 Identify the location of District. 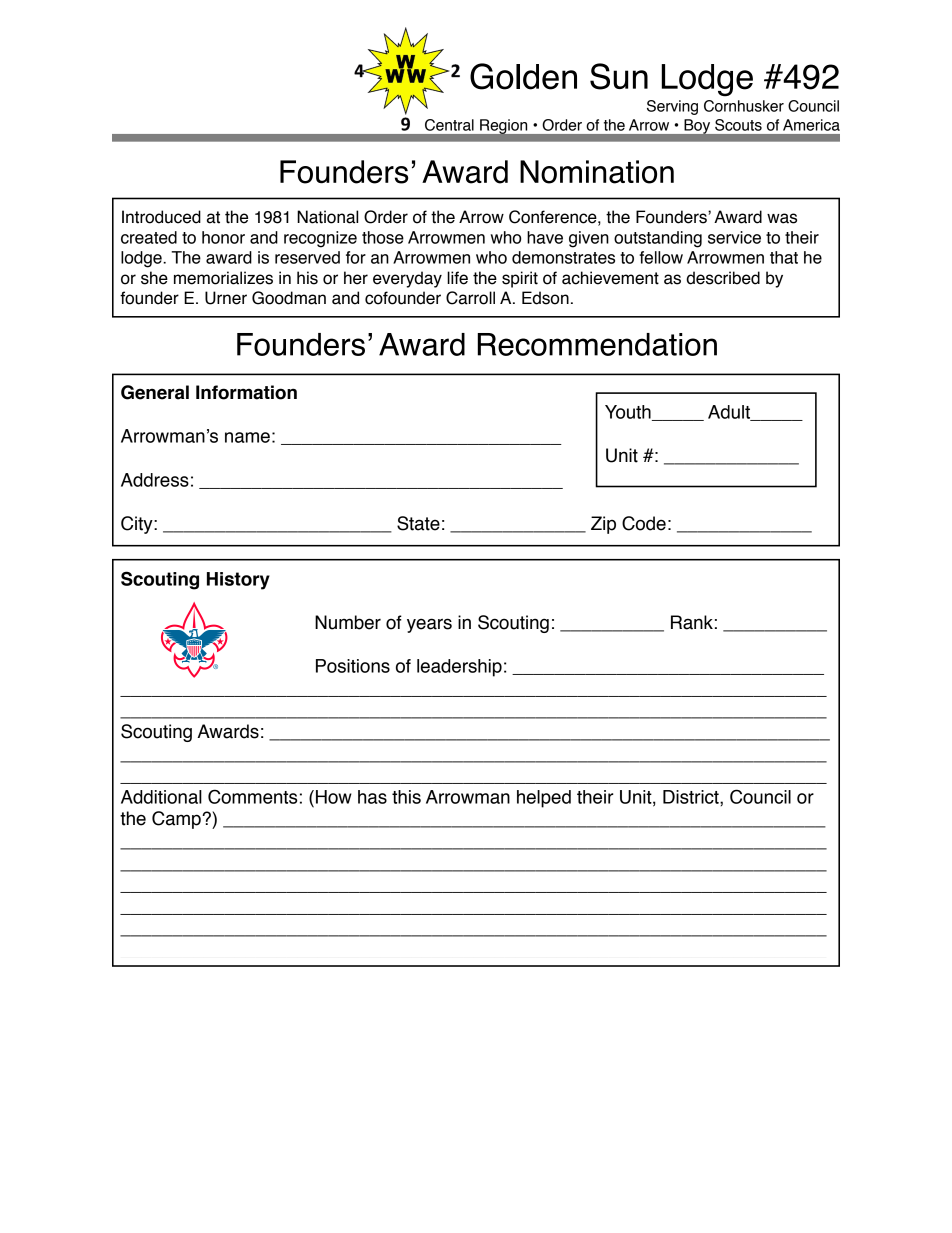
(692, 797).
